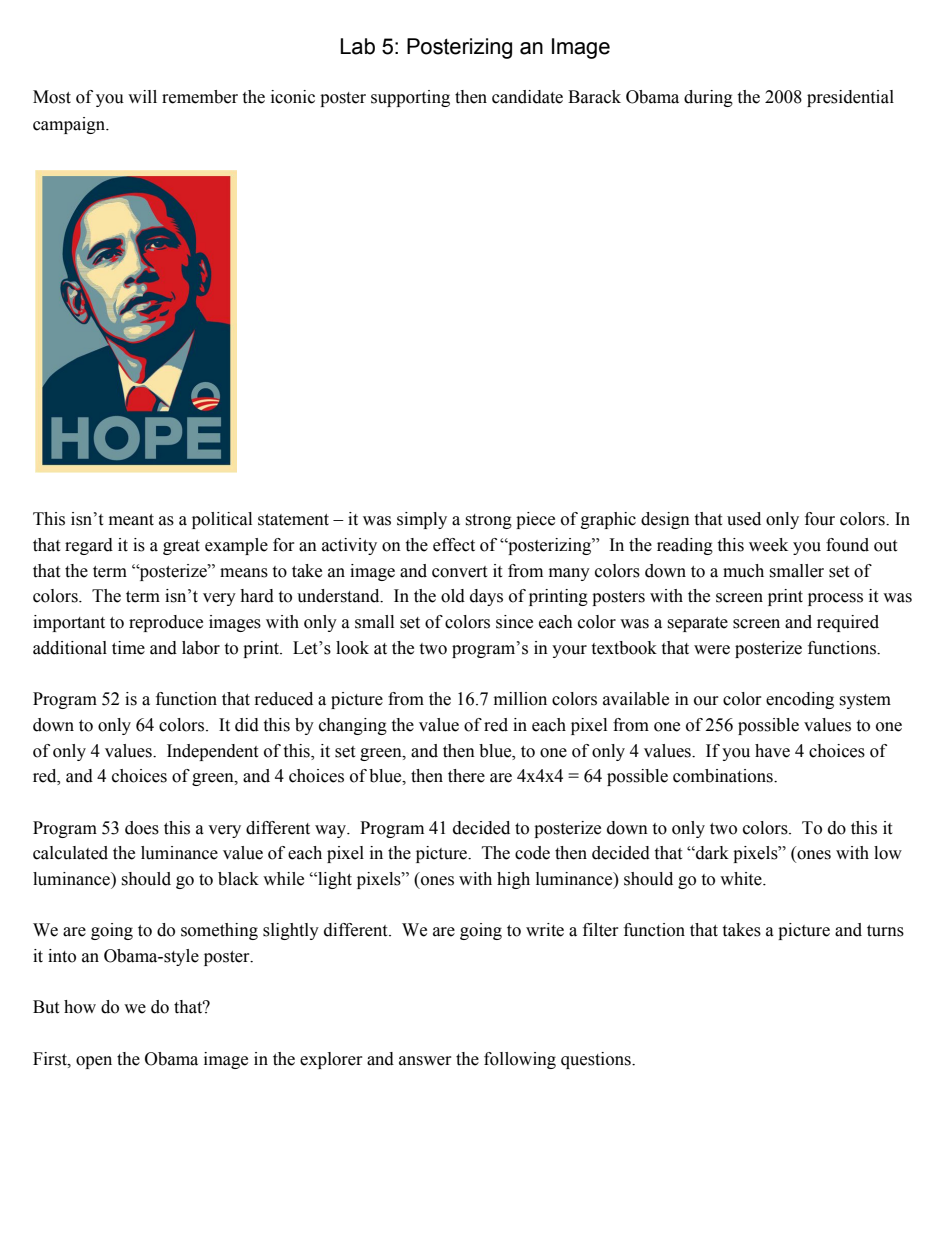 The width and height of the screenshot is (952, 1233). I want to click on great, so click(181, 547).
